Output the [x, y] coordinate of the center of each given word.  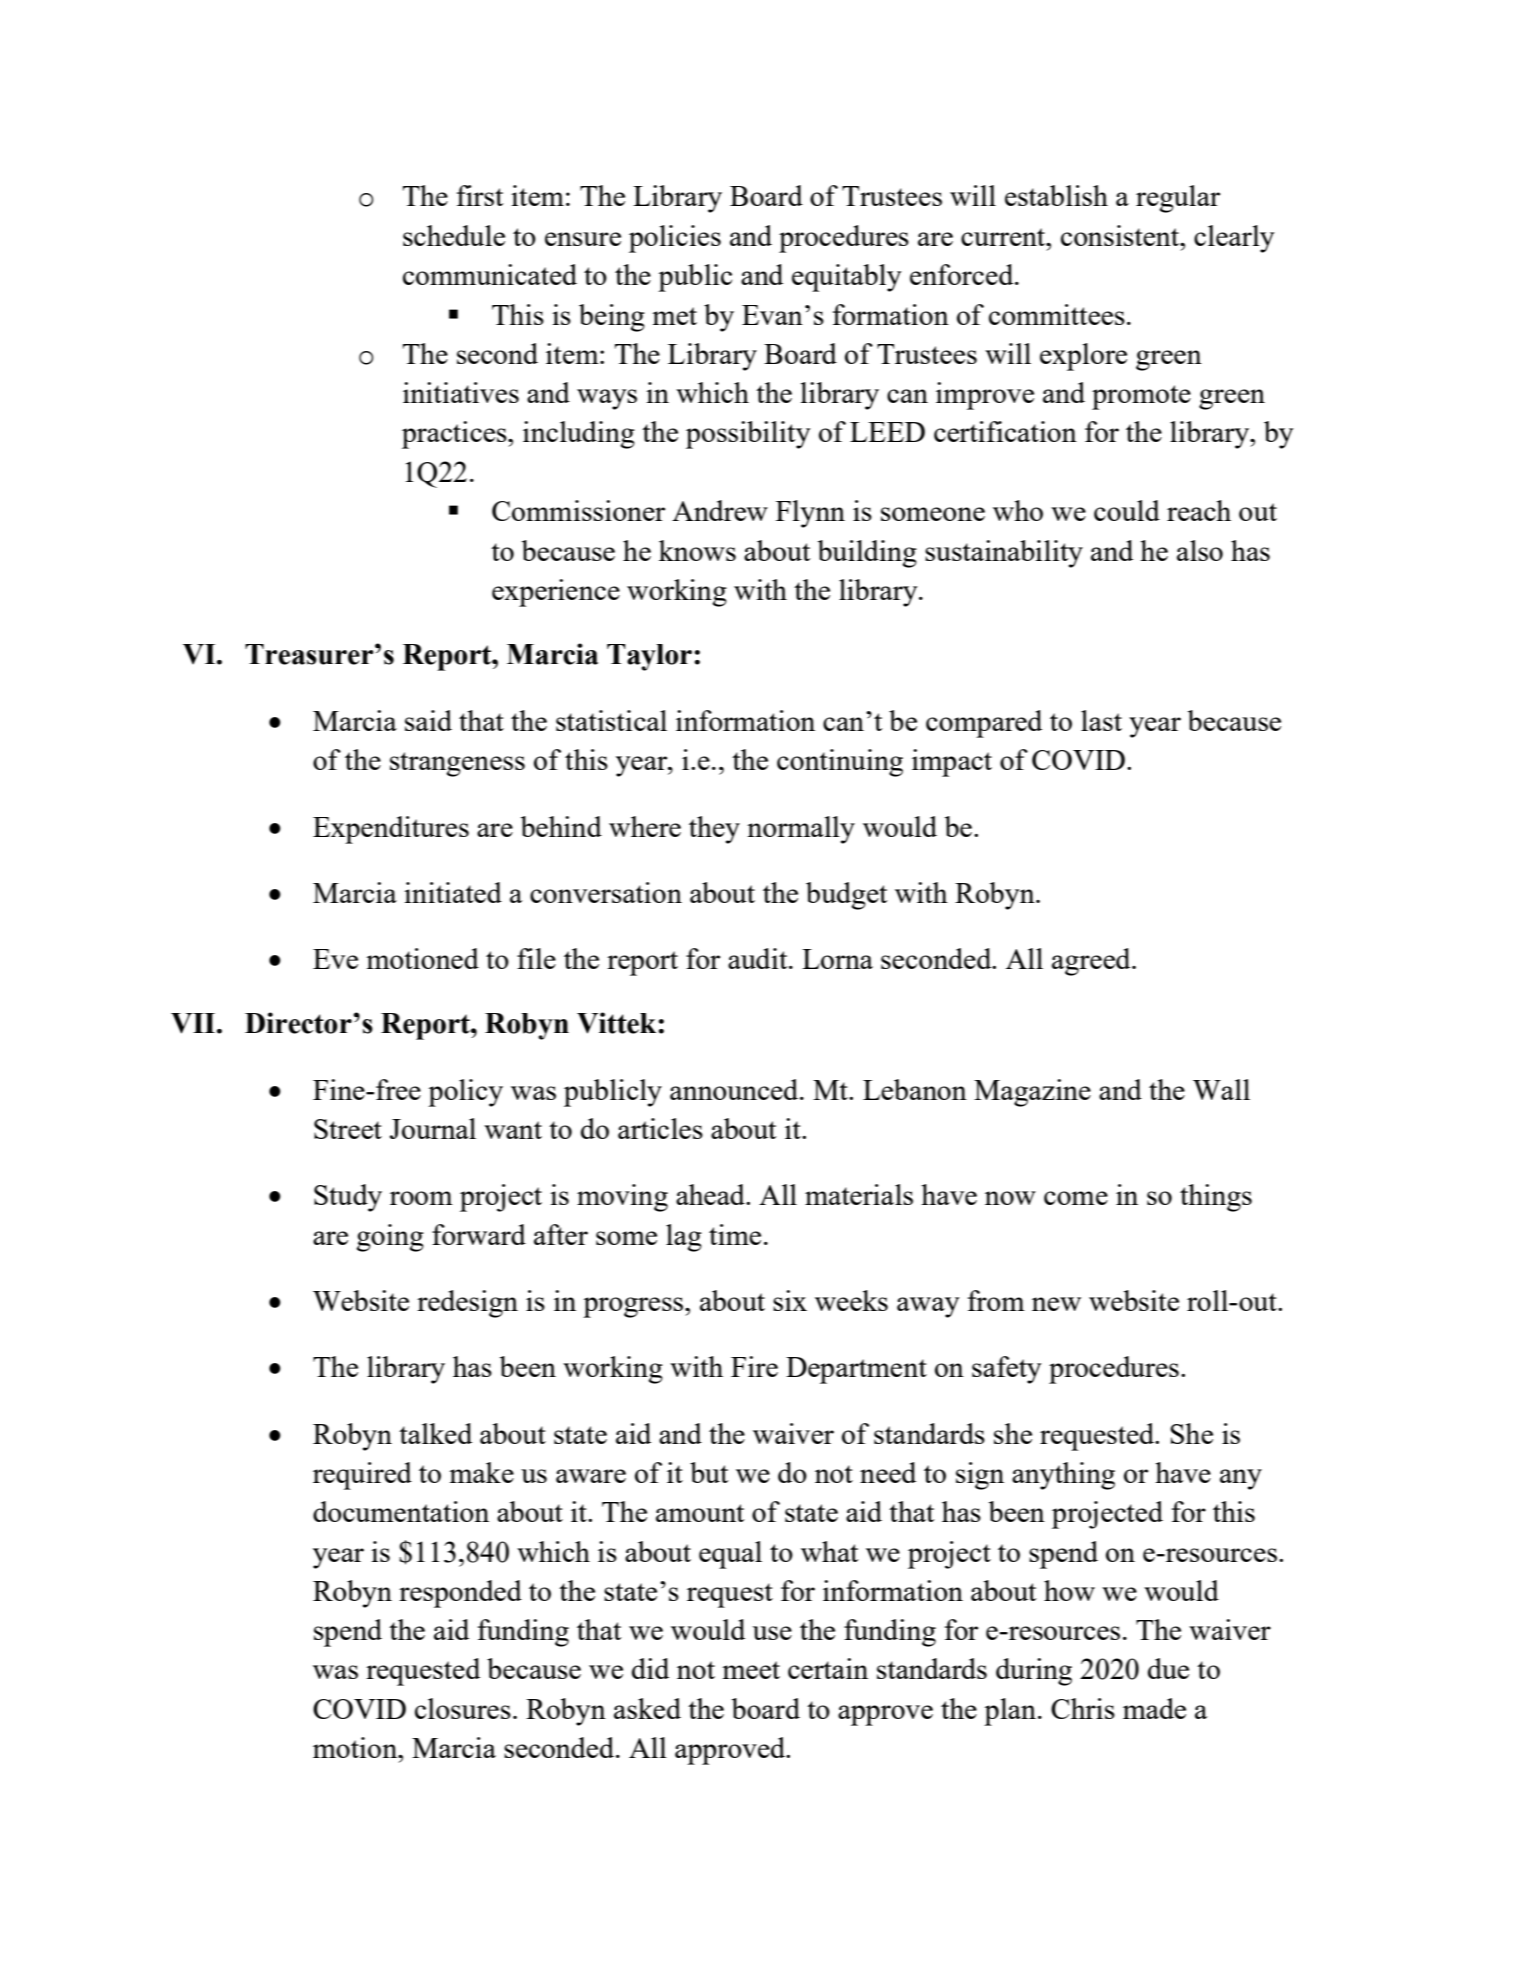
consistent [1121, 235]
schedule [454, 235]
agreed [1092, 962]
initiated [453, 892]
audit [759, 958]
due [1168, 1668]
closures [463, 1708]
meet [751, 1670]
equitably [847, 278]
